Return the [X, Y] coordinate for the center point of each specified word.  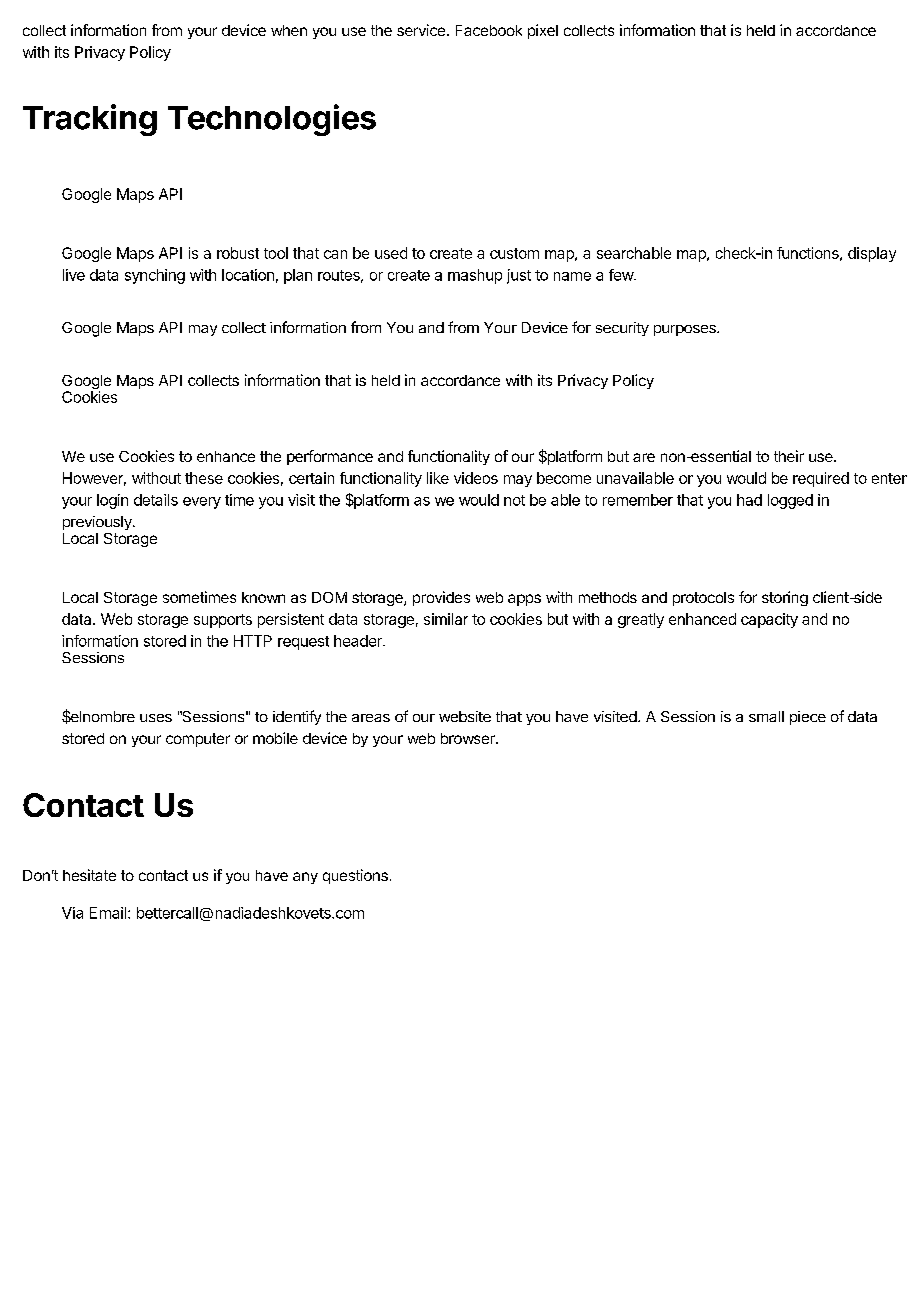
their [789, 456]
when [289, 30]
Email [109, 913]
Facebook [489, 30]
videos [476, 478]
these [204, 478]
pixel [543, 31]
